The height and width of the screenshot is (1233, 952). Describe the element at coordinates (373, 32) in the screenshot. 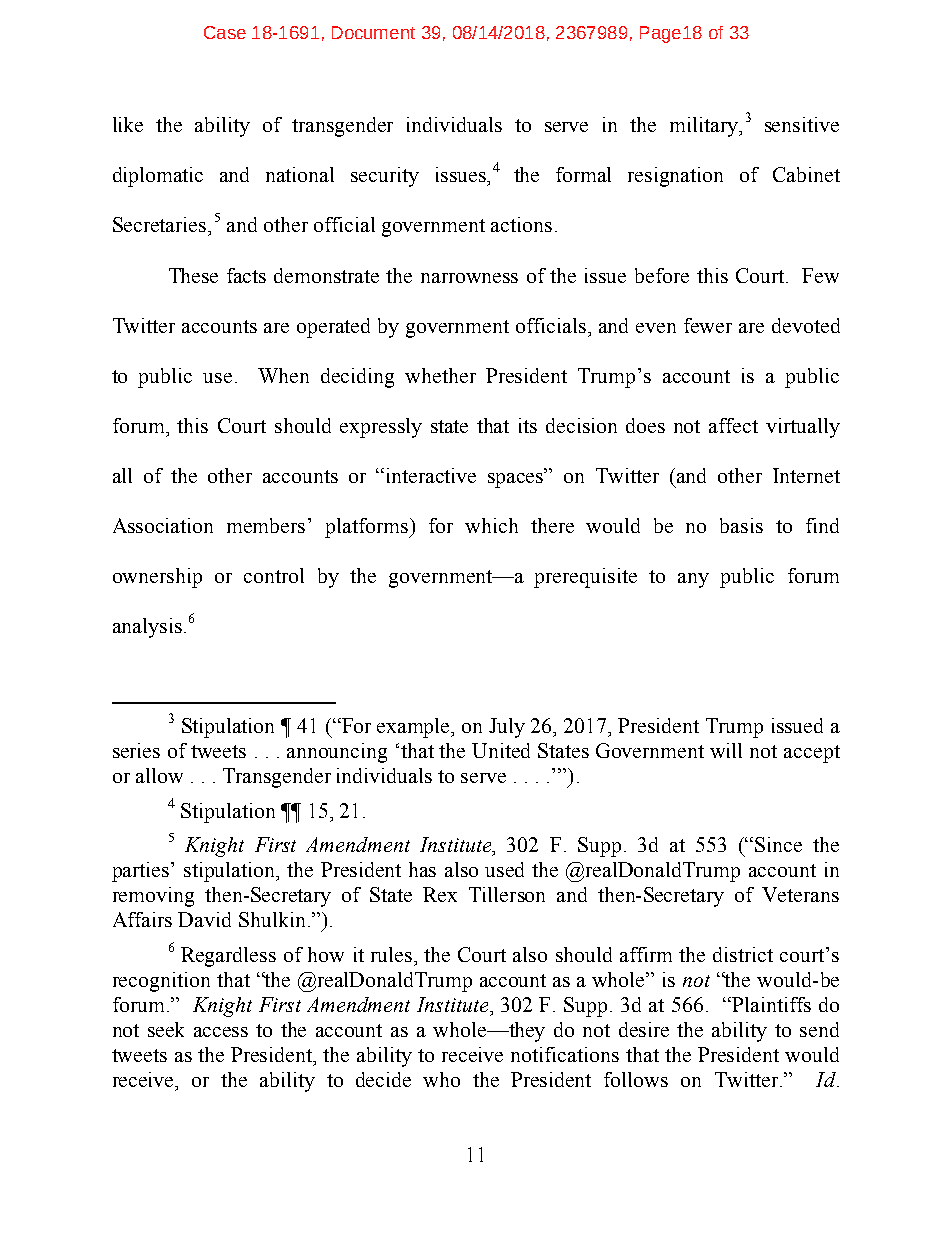

I see `Document` at that location.
